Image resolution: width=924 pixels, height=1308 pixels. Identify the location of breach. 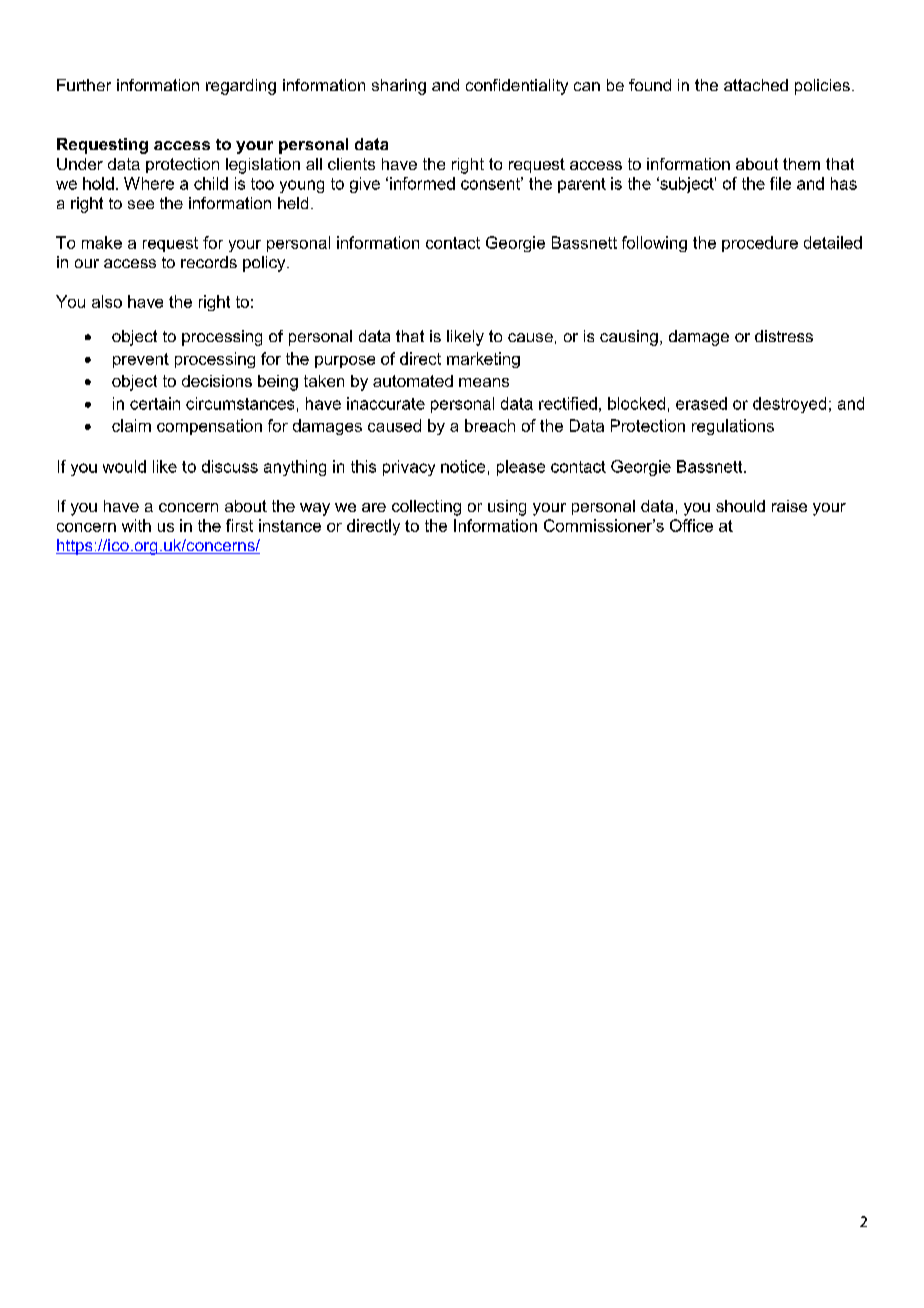
(490, 425).
